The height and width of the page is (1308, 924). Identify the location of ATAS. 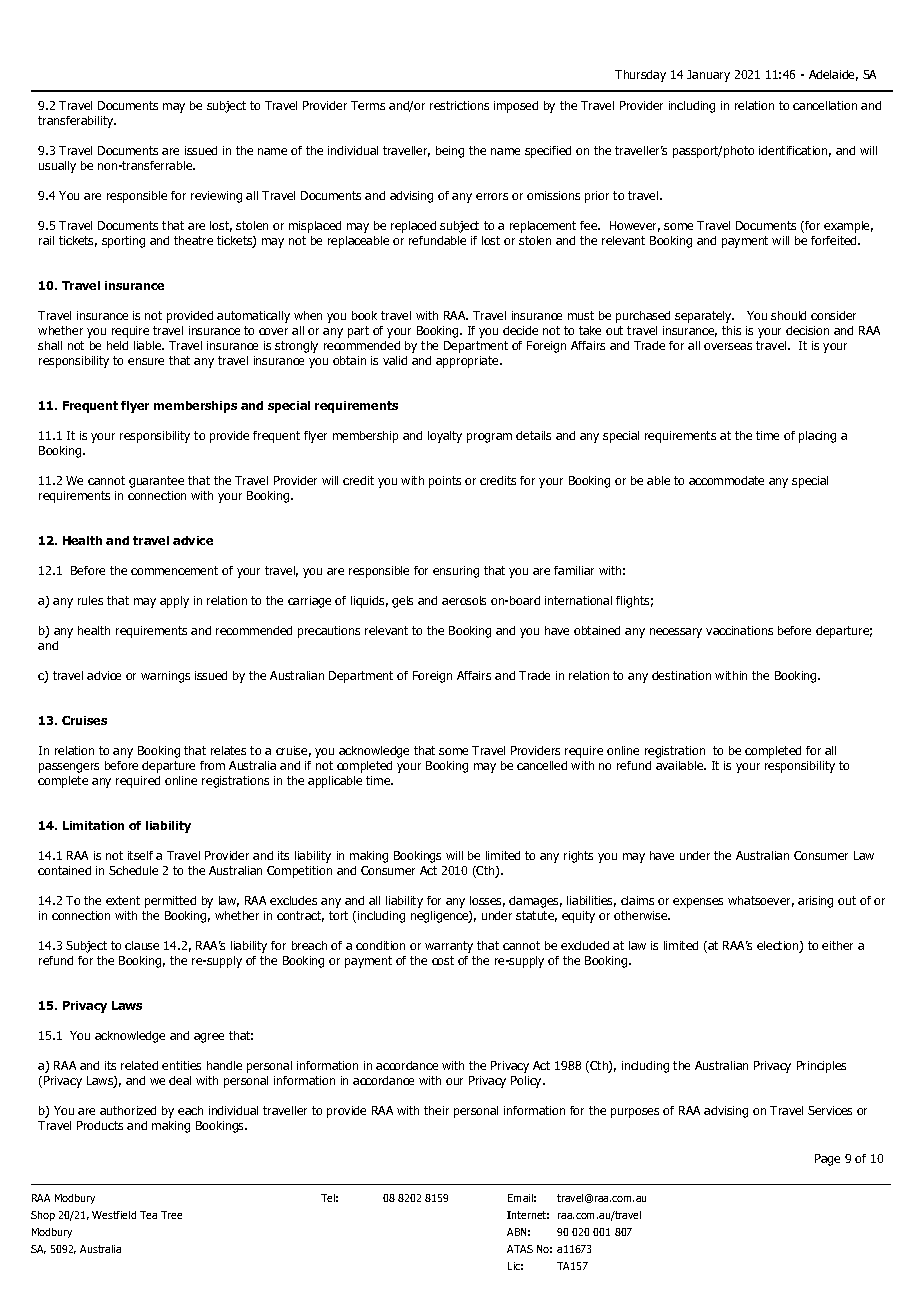
(520, 1249).
